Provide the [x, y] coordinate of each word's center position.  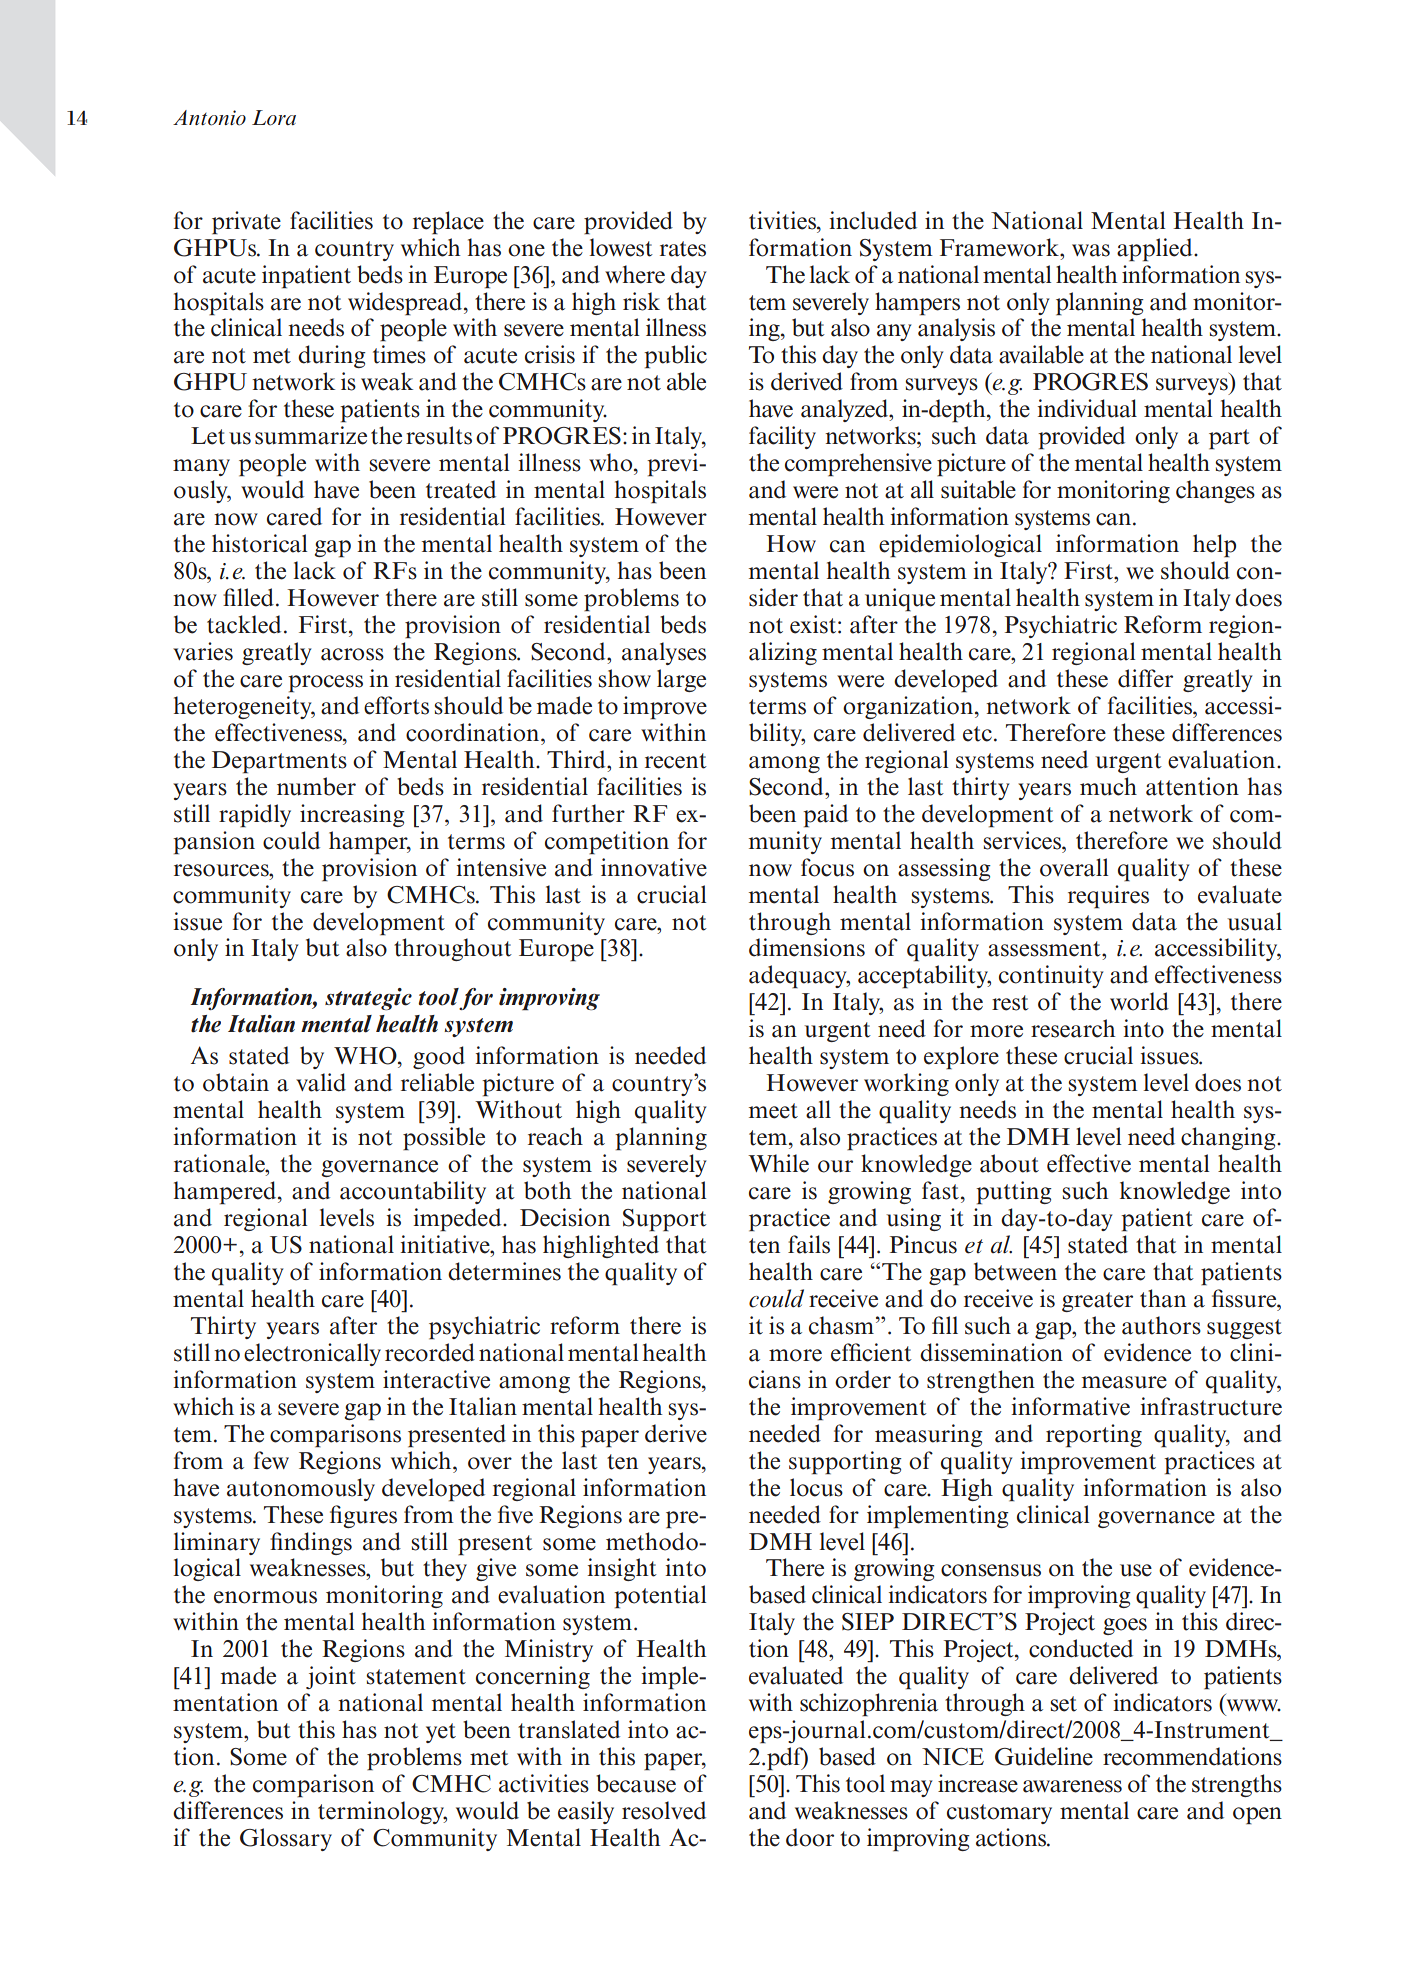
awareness [1072, 1786]
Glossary [286, 1839]
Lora [274, 118]
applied [1156, 250]
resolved [664, 1810]
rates [683, 249]
